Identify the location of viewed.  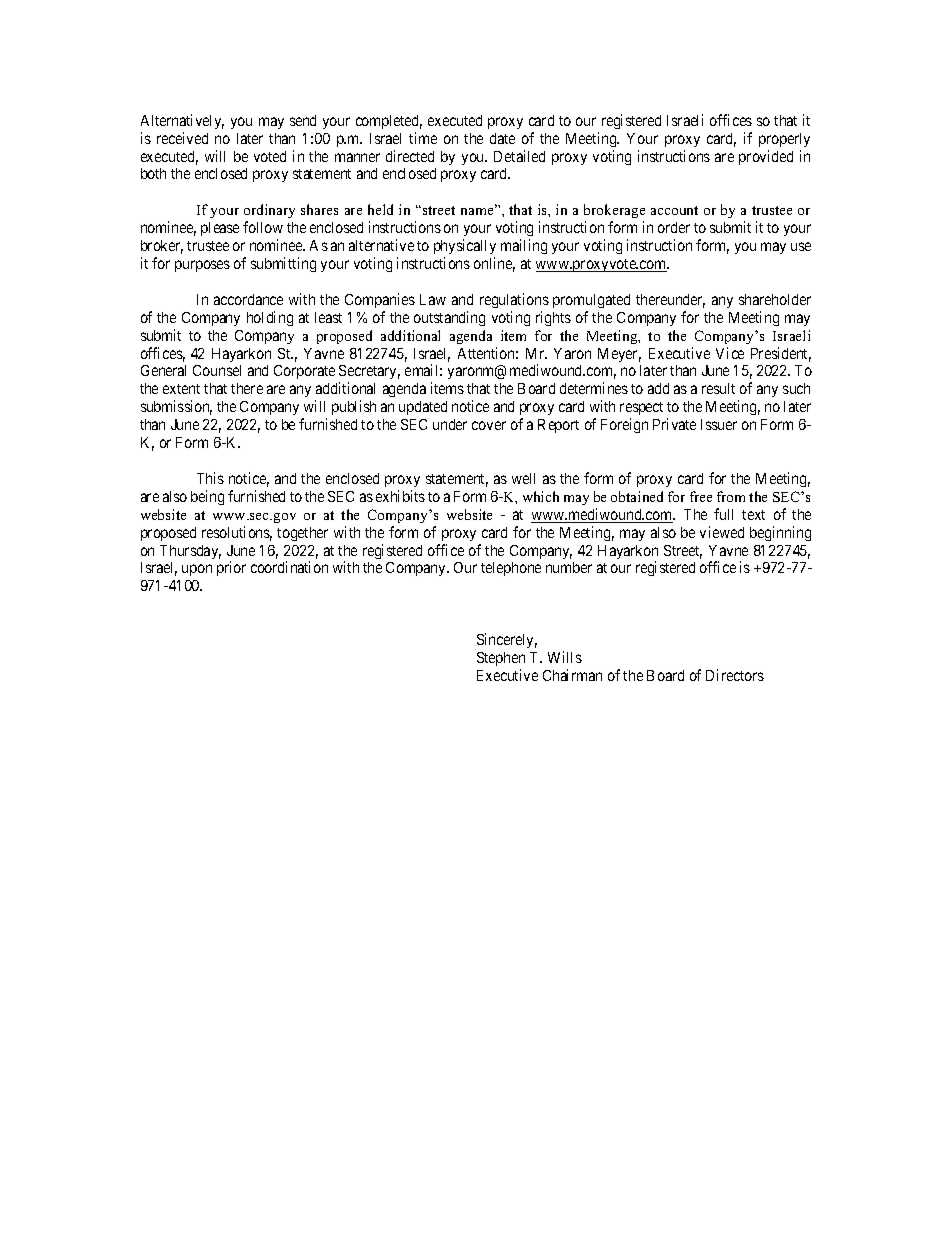
(722, 532).
